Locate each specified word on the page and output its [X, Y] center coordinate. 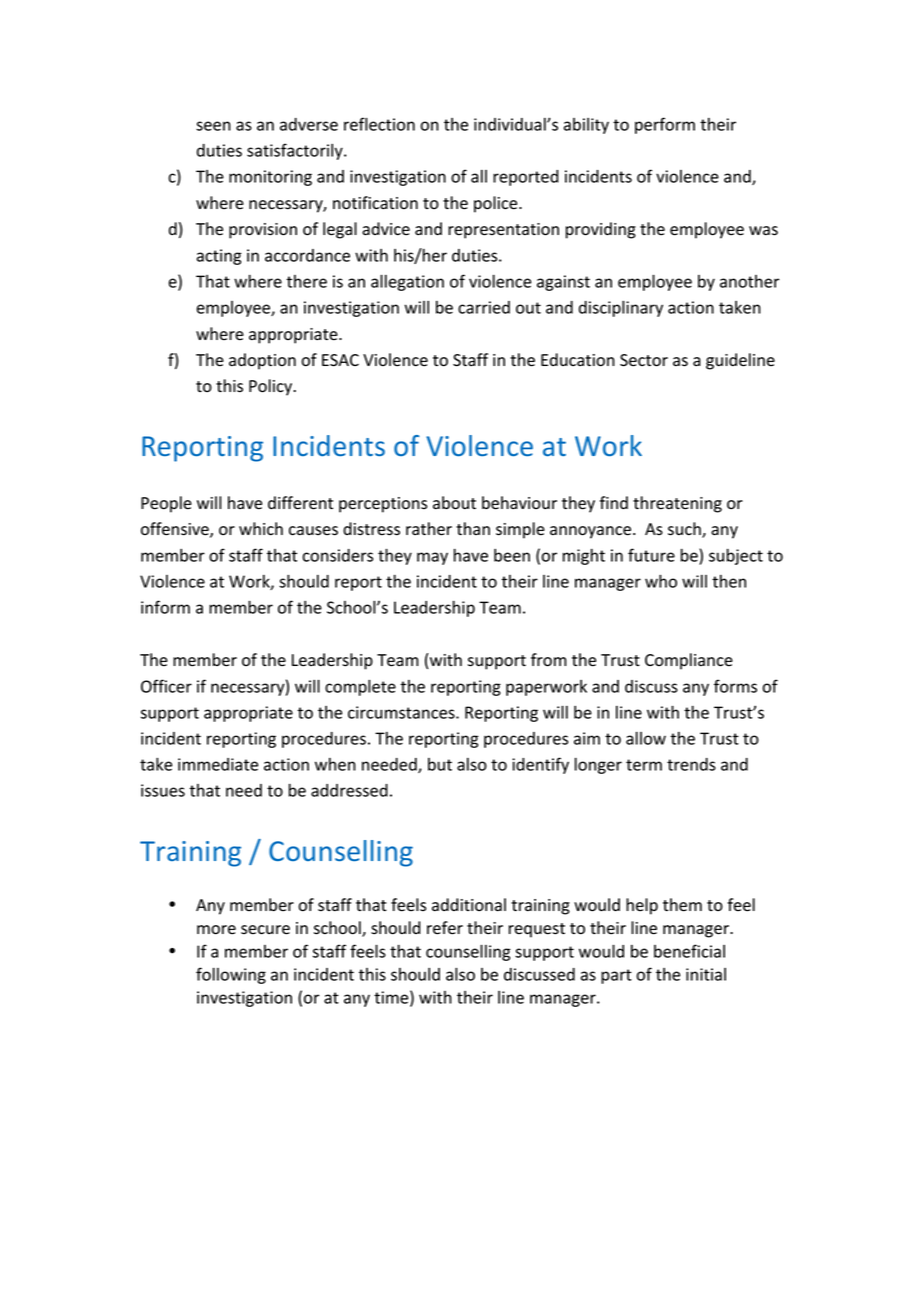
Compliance [689, 661]
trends [691, 764]
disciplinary [621, 308]
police [497, 204]
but [440, 764]
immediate [218, 764]
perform [665, 125]
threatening [677, 504]
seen [213, 126]
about [454, 503]
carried [484, 307]
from [549, 660]
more [216, 930]
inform [165, 607]
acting [219, 257]
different [300, 503]
